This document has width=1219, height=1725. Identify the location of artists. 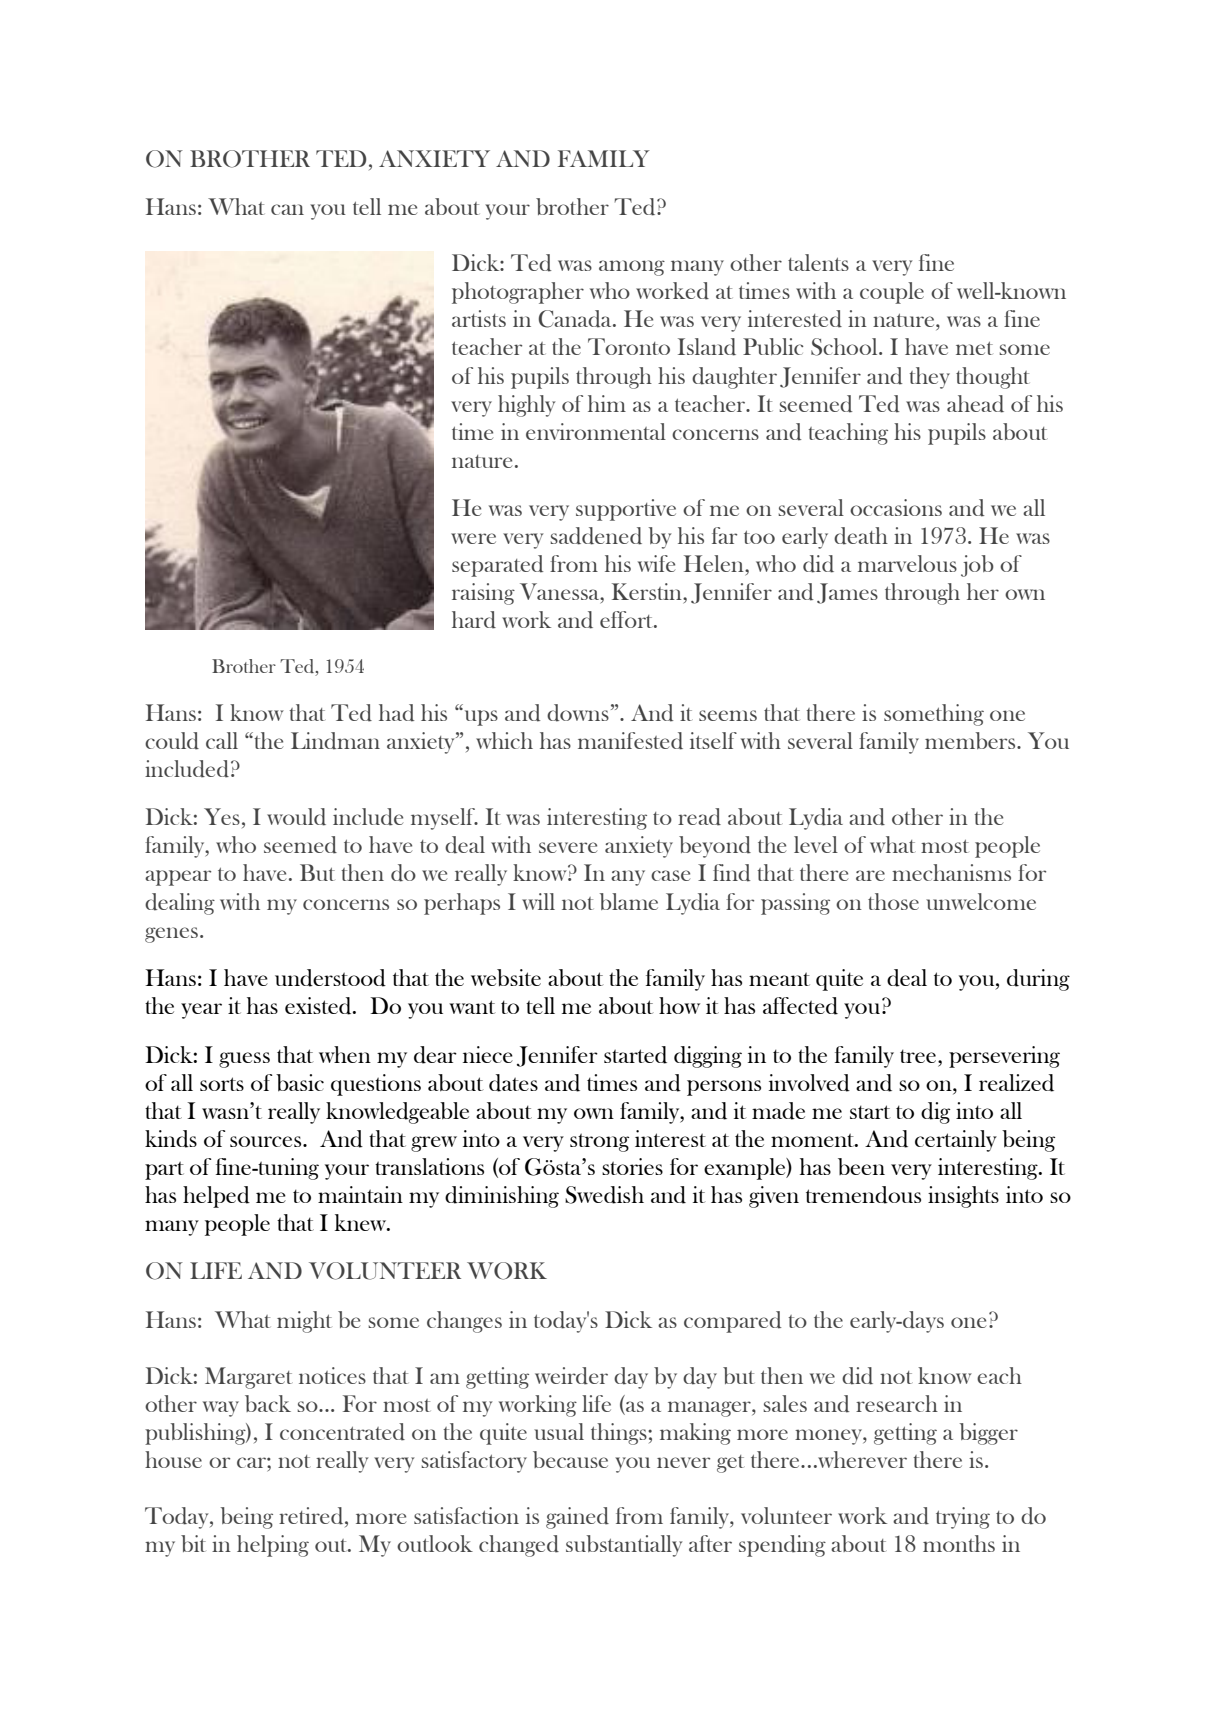
(479, 318).
